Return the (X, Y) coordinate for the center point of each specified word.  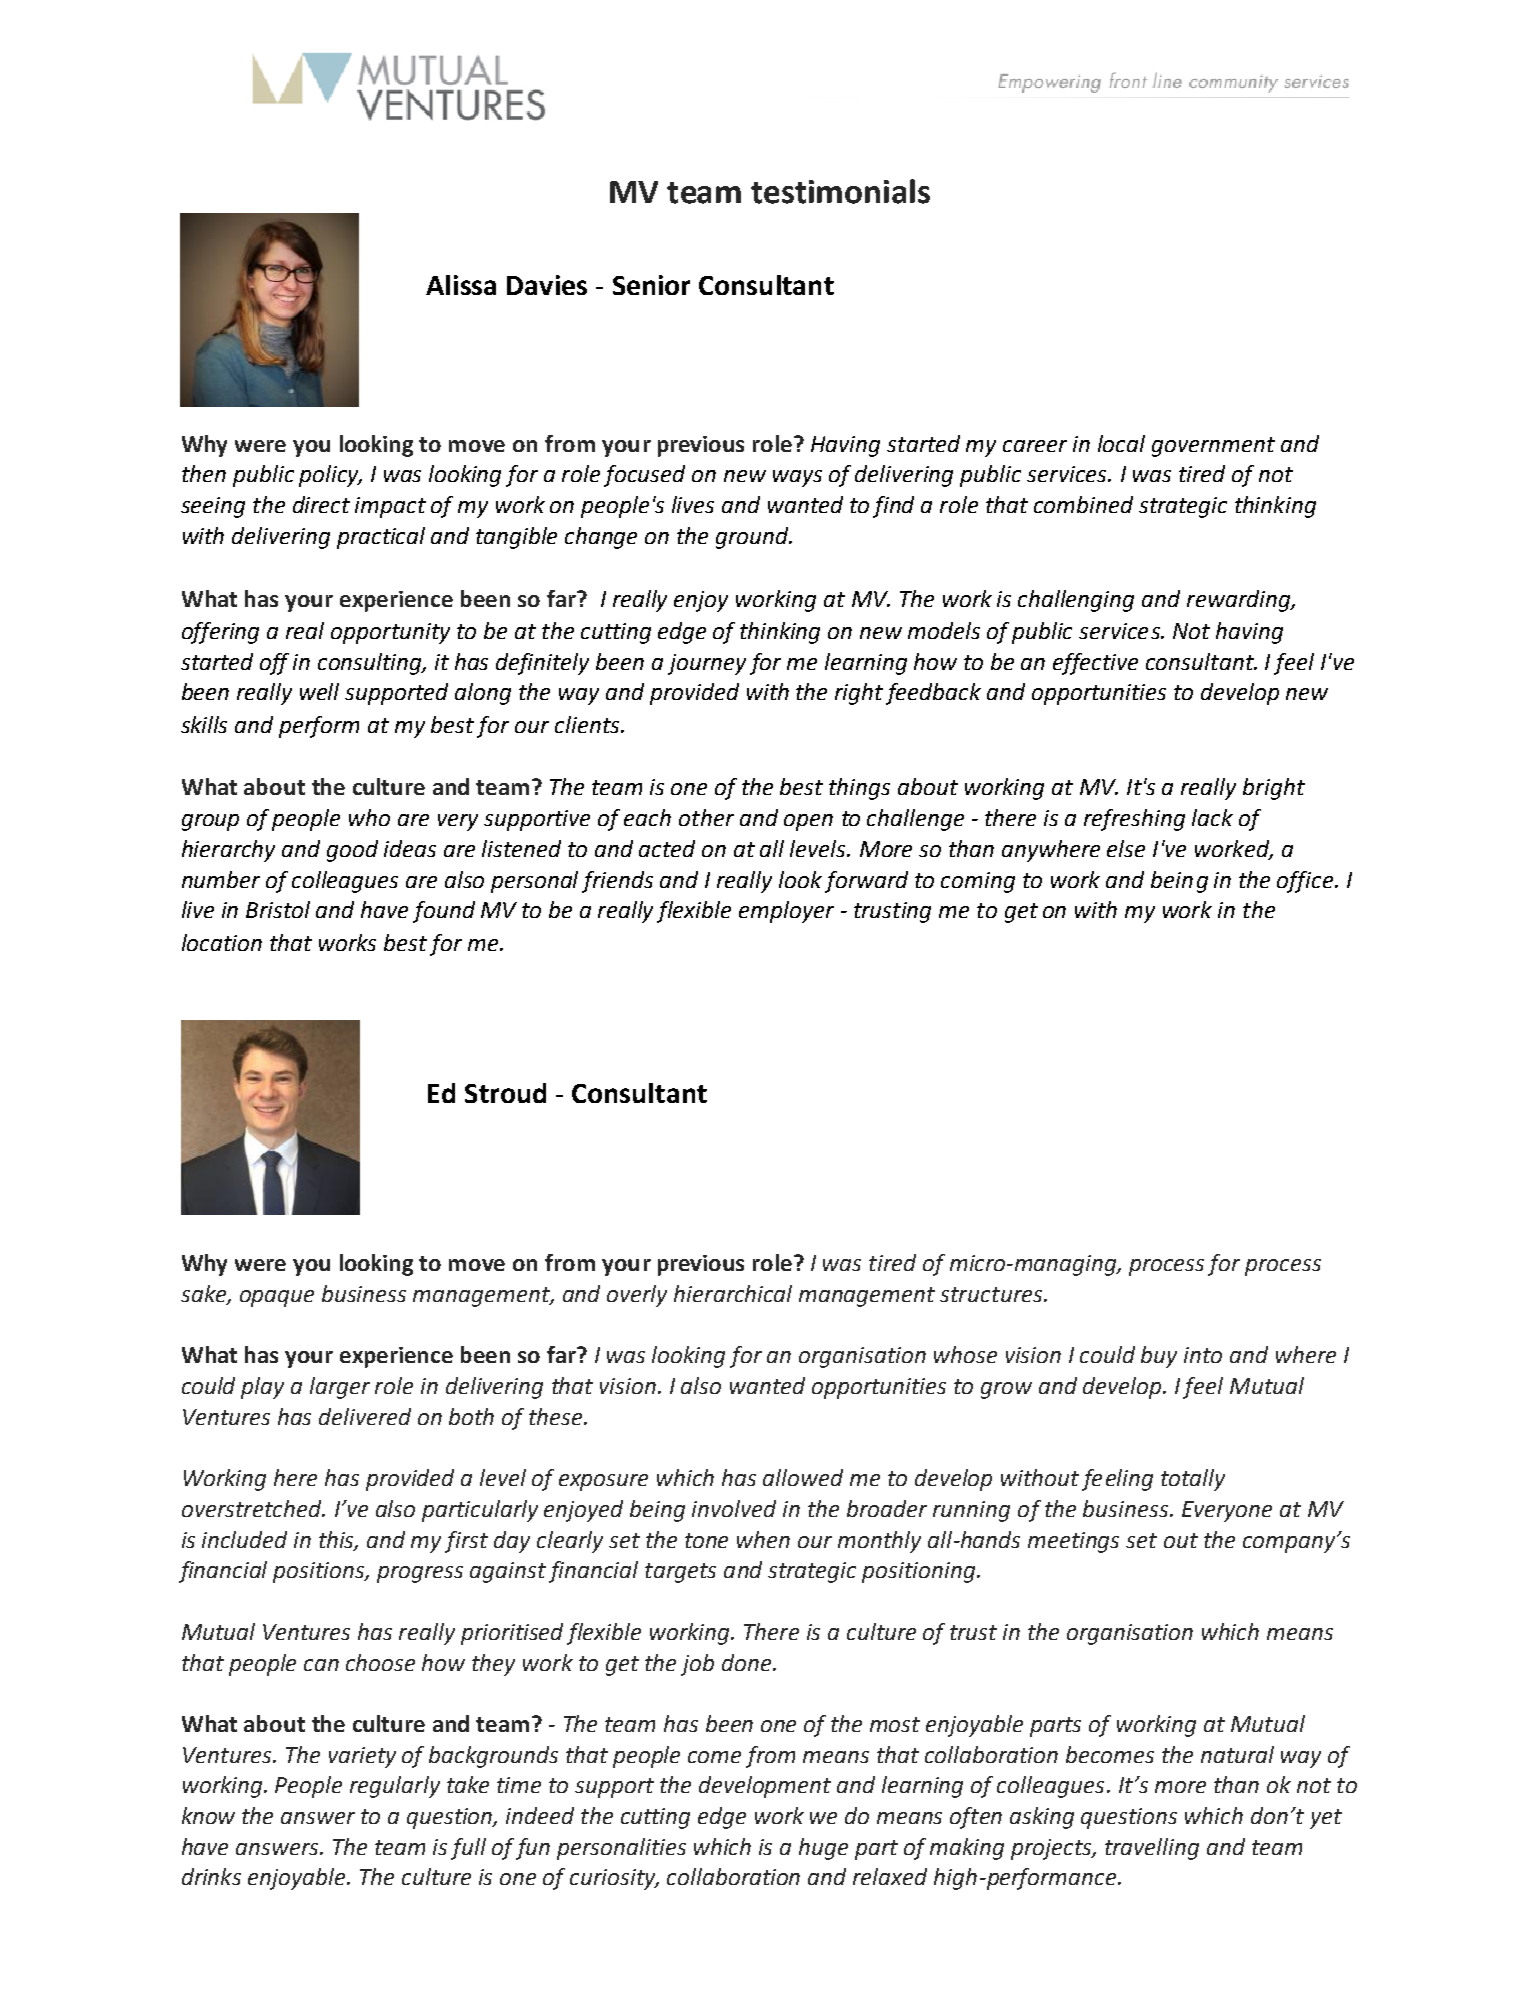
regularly (395, 1787)
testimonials (840, 191)
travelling (1152, 1849)
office (1305, 882)
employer (786, 912)
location (222, 942)
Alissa (461, 285)
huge (823, 1849)
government (1213, 447)
